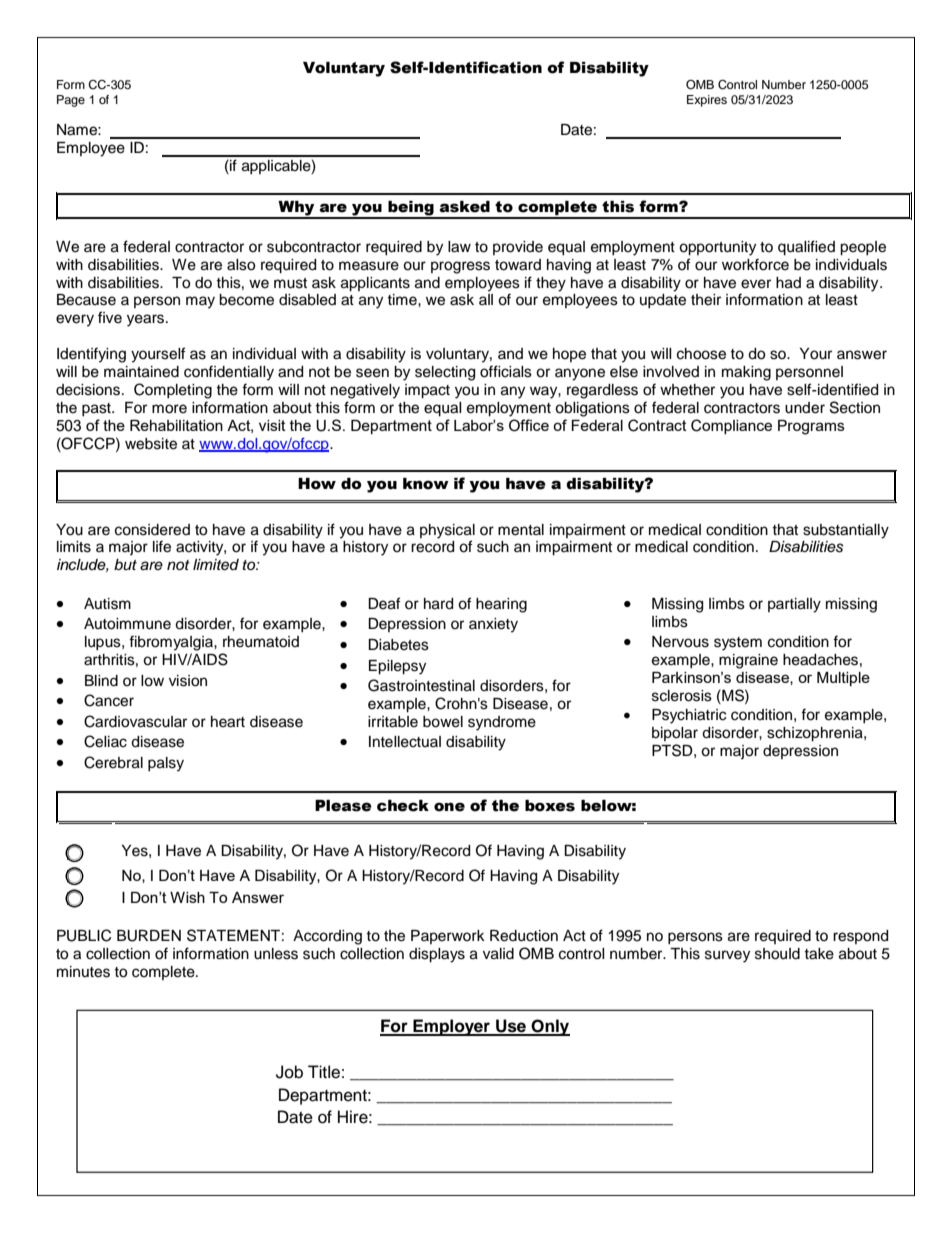 The height and width of the screenshot is (1233, 952). I want to click on migraine, so click(748, 661).
